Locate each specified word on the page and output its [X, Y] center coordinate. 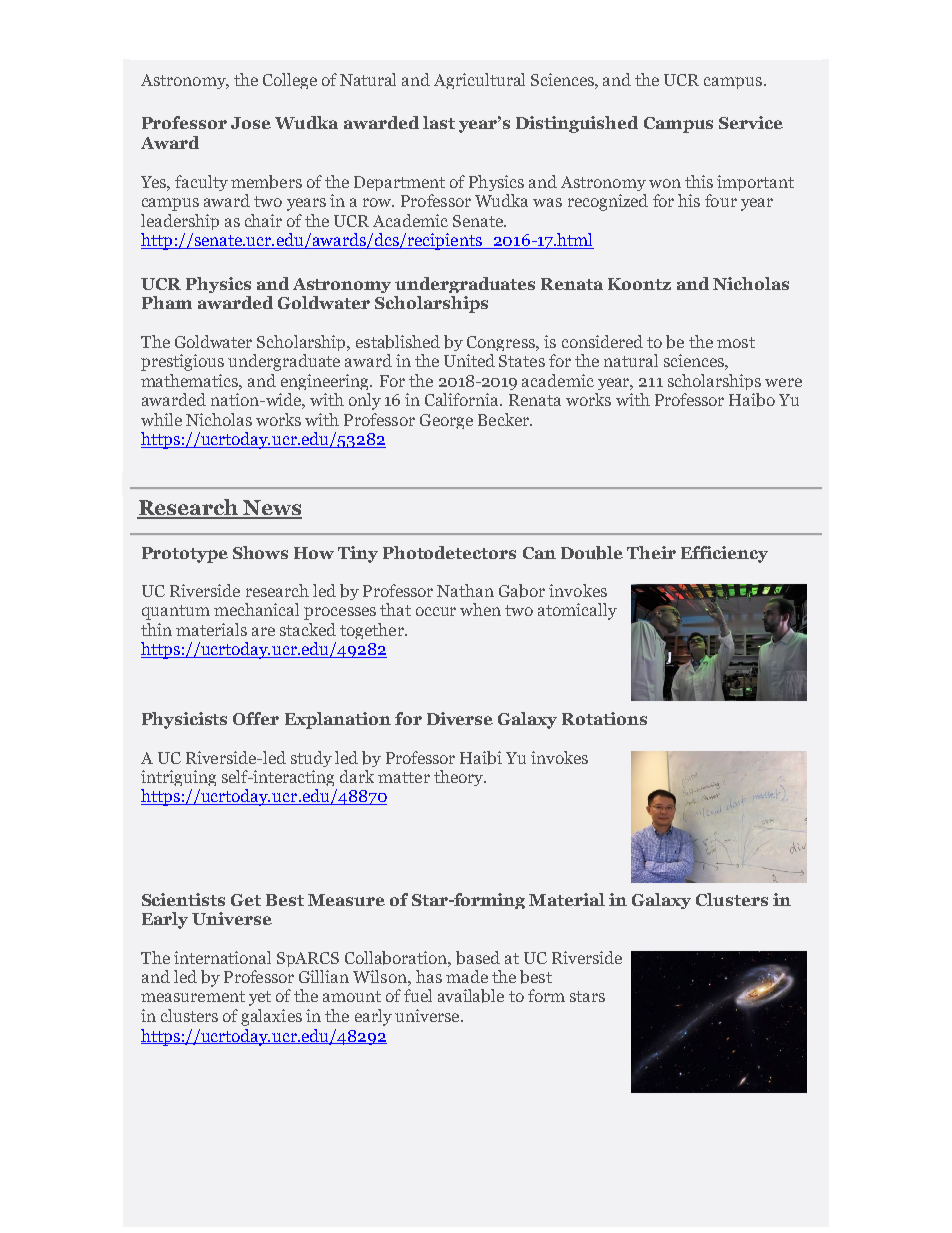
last [439, 122]
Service [751, 122]
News [271, 509]
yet [260, 998]
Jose [251, 123]
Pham [167, 302]
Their [651, 552]
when [480, 609]
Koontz [639, 284]
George [446, 421]
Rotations [604, 718]
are [263, 631]
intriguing [178, 778]
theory [459, 778]
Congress [502, 343]
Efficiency [724, 554]
